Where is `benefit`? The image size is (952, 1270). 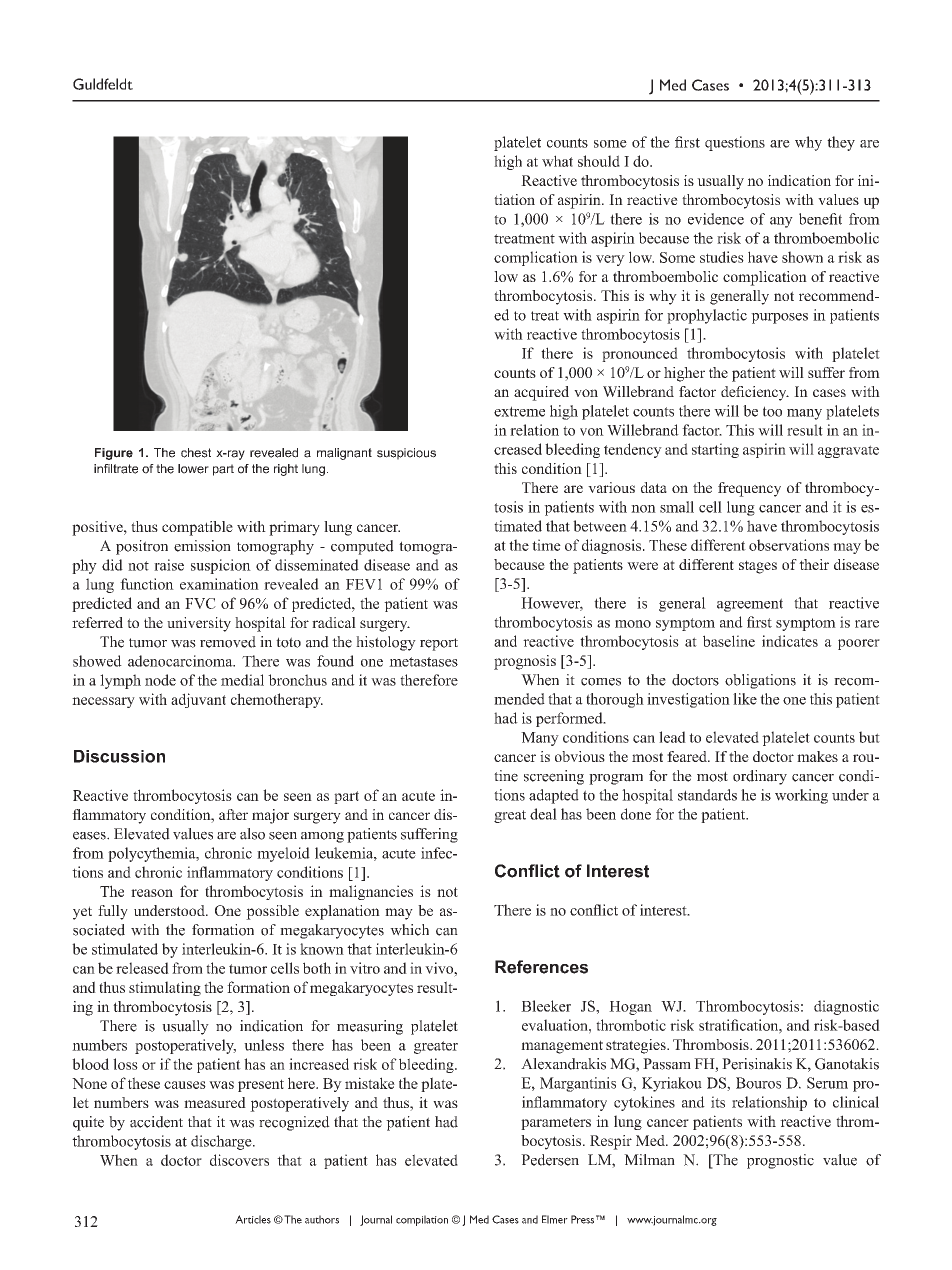
benefit is located at coordinates (820, 219).
